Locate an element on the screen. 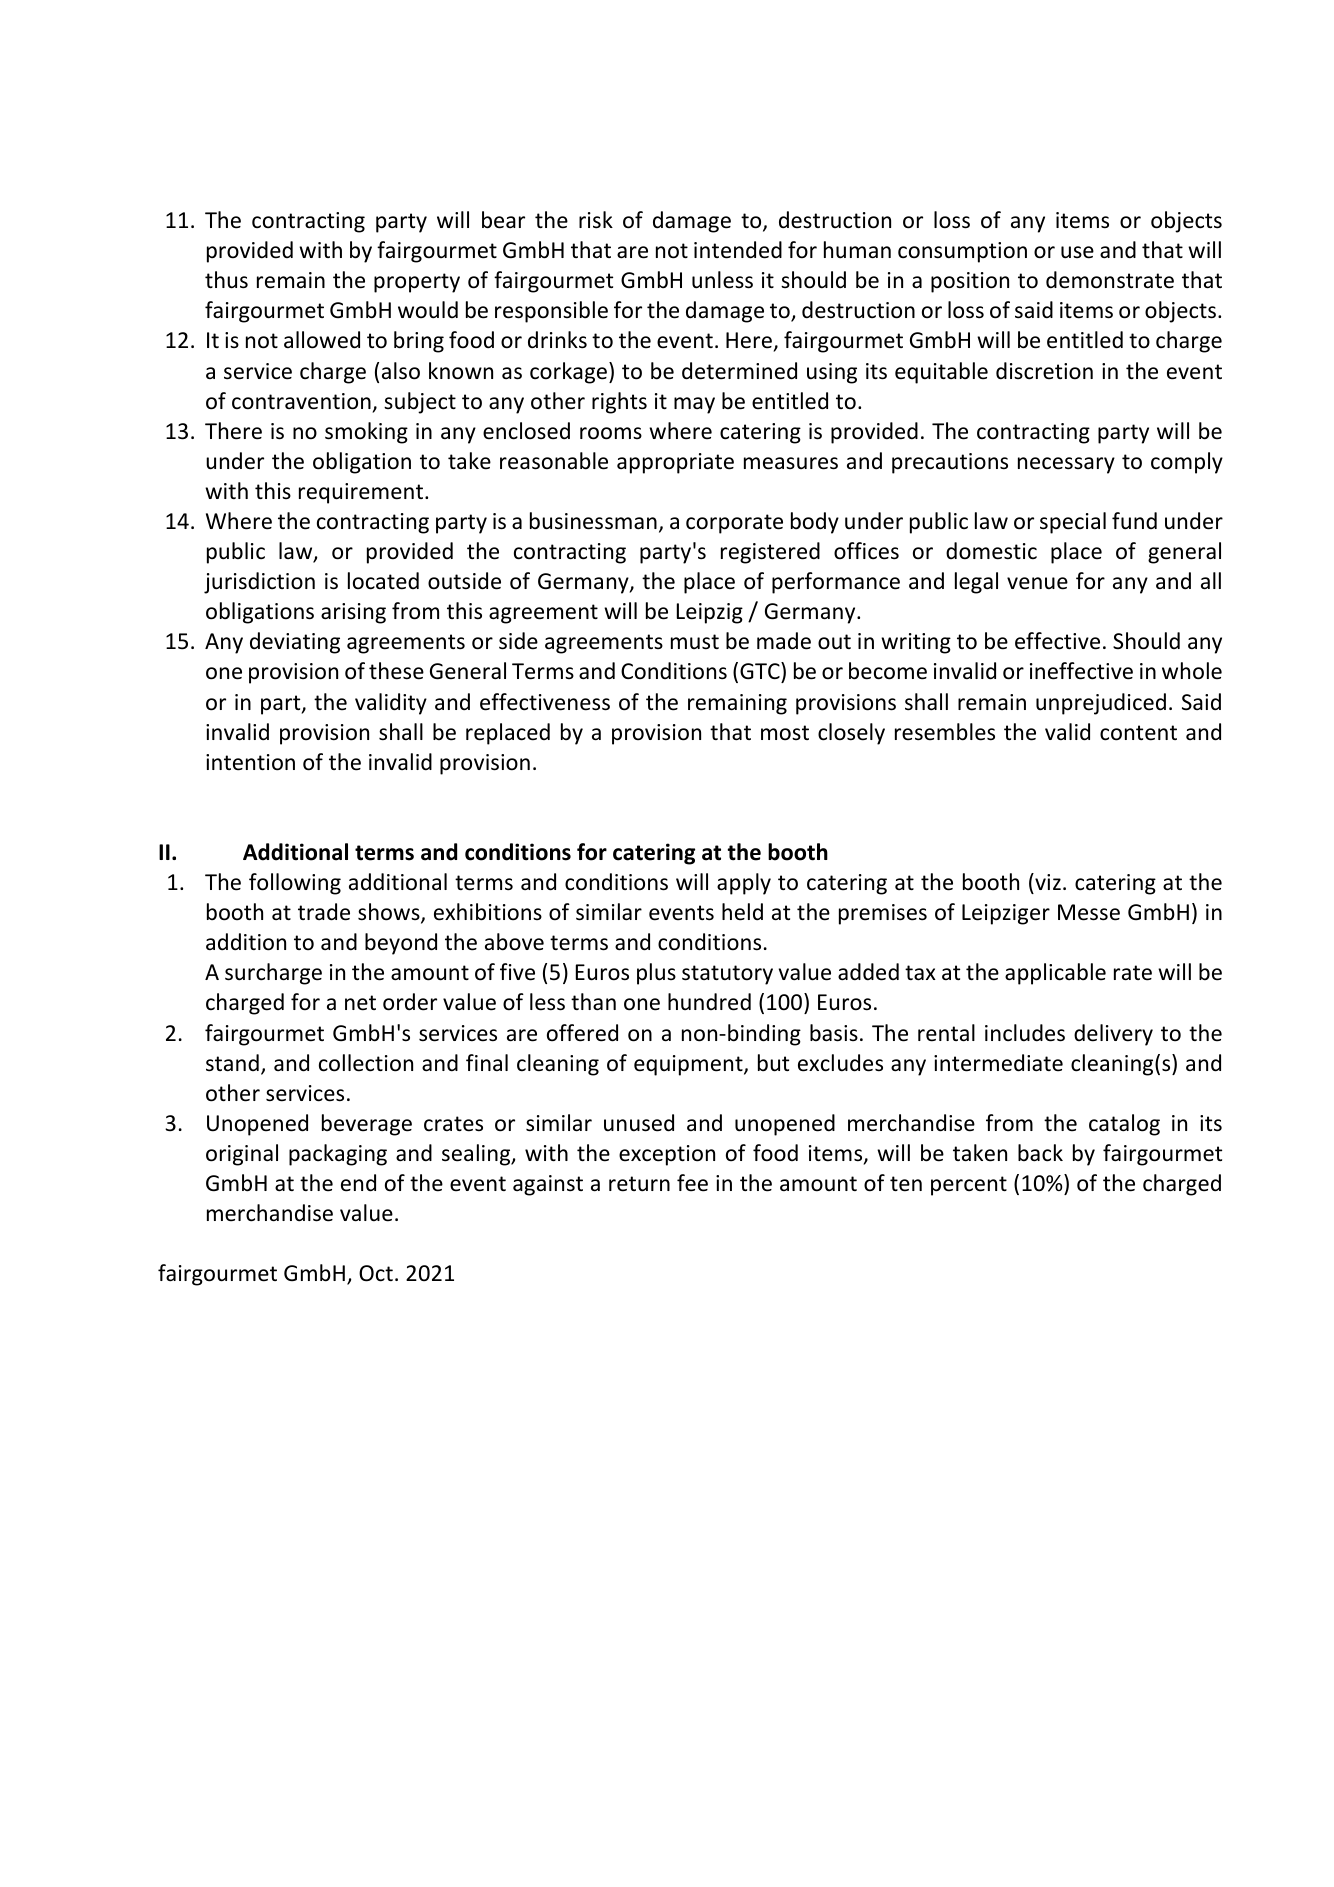 The height and width of the screenshot is (1887, 1334). consumption is located at coordinates (962, 252).
